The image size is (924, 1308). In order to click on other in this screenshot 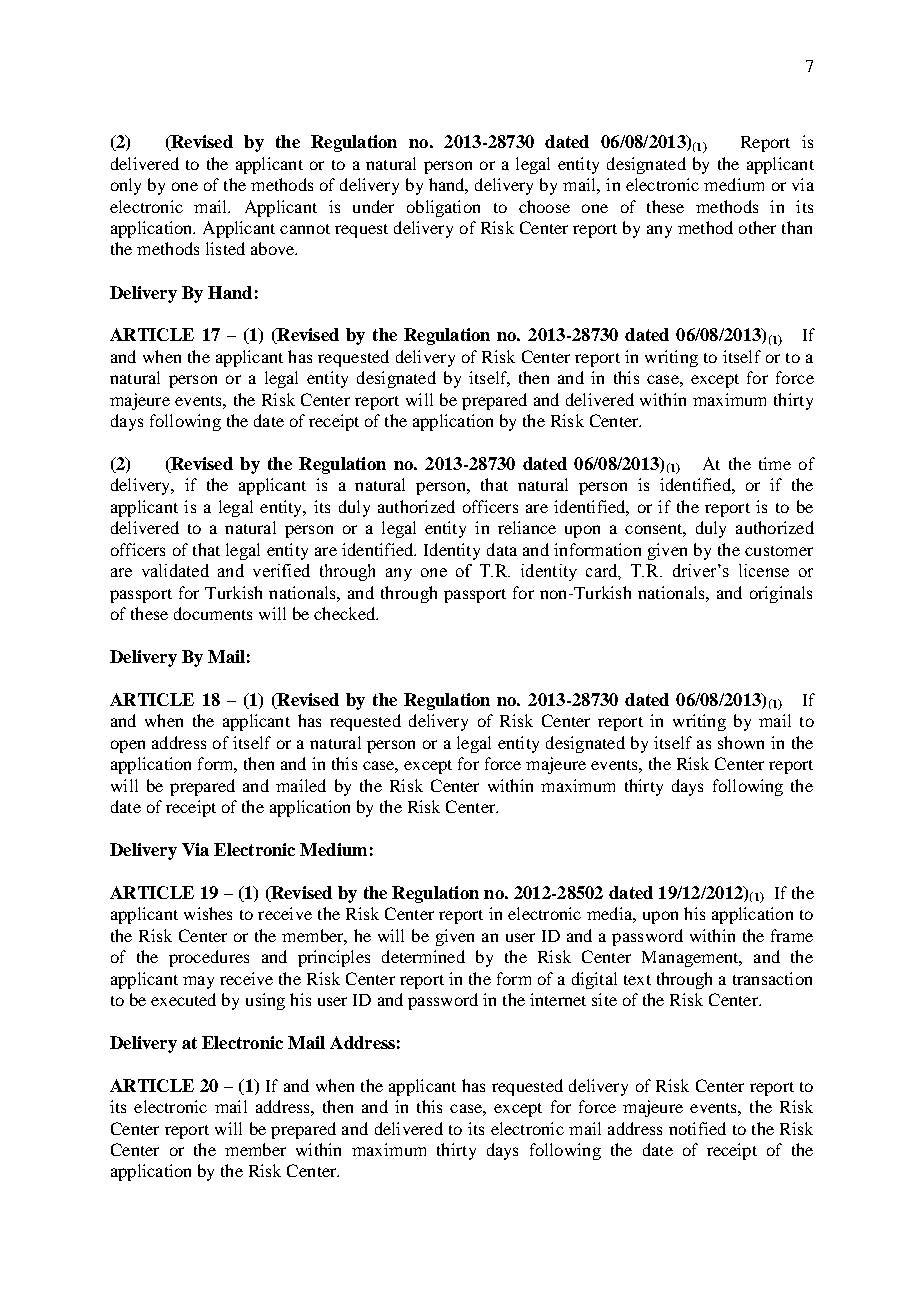, I will do `click(757, 227)`.
